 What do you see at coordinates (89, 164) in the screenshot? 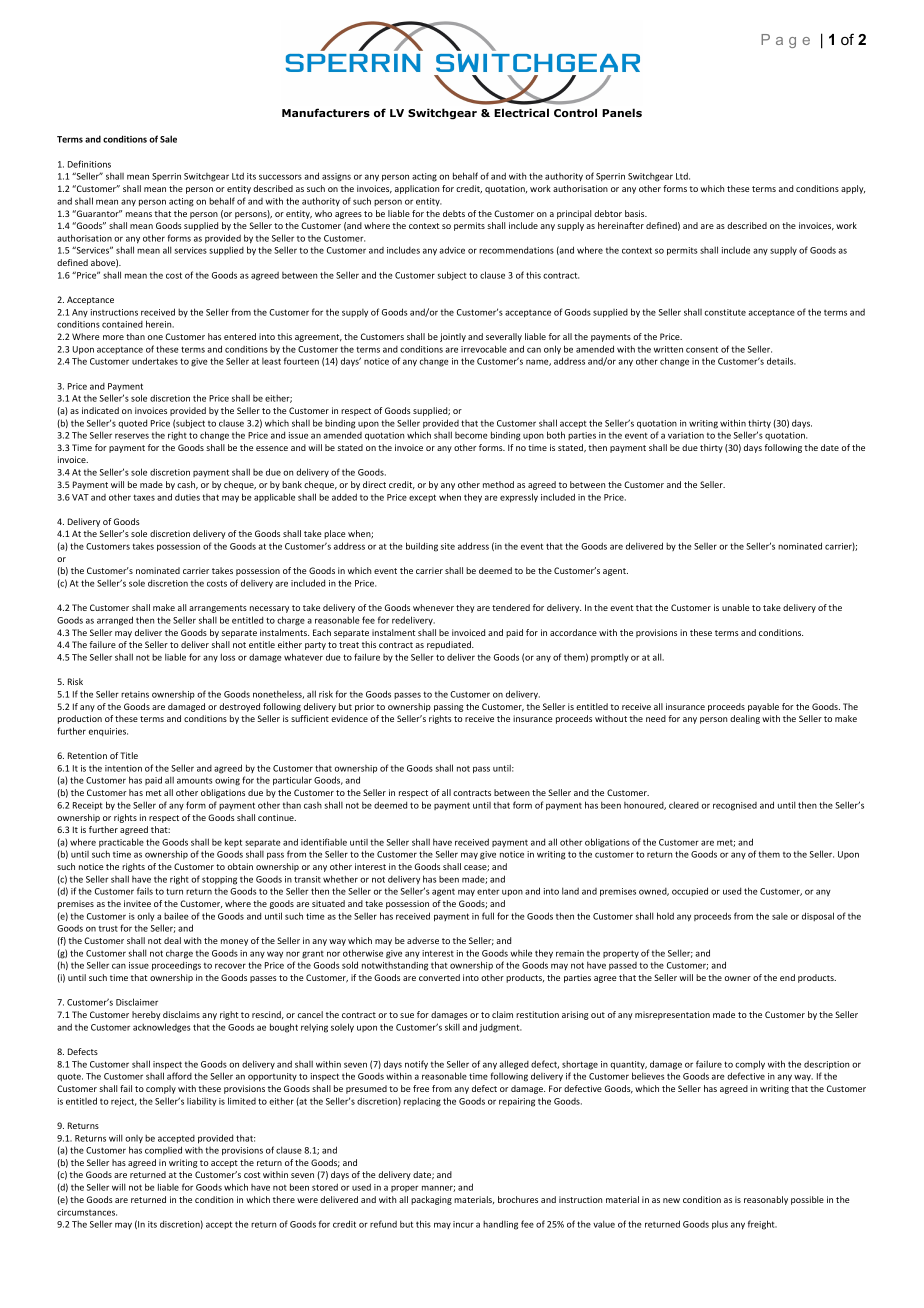
I see `Definitions` at bounding box center [89, 164].
